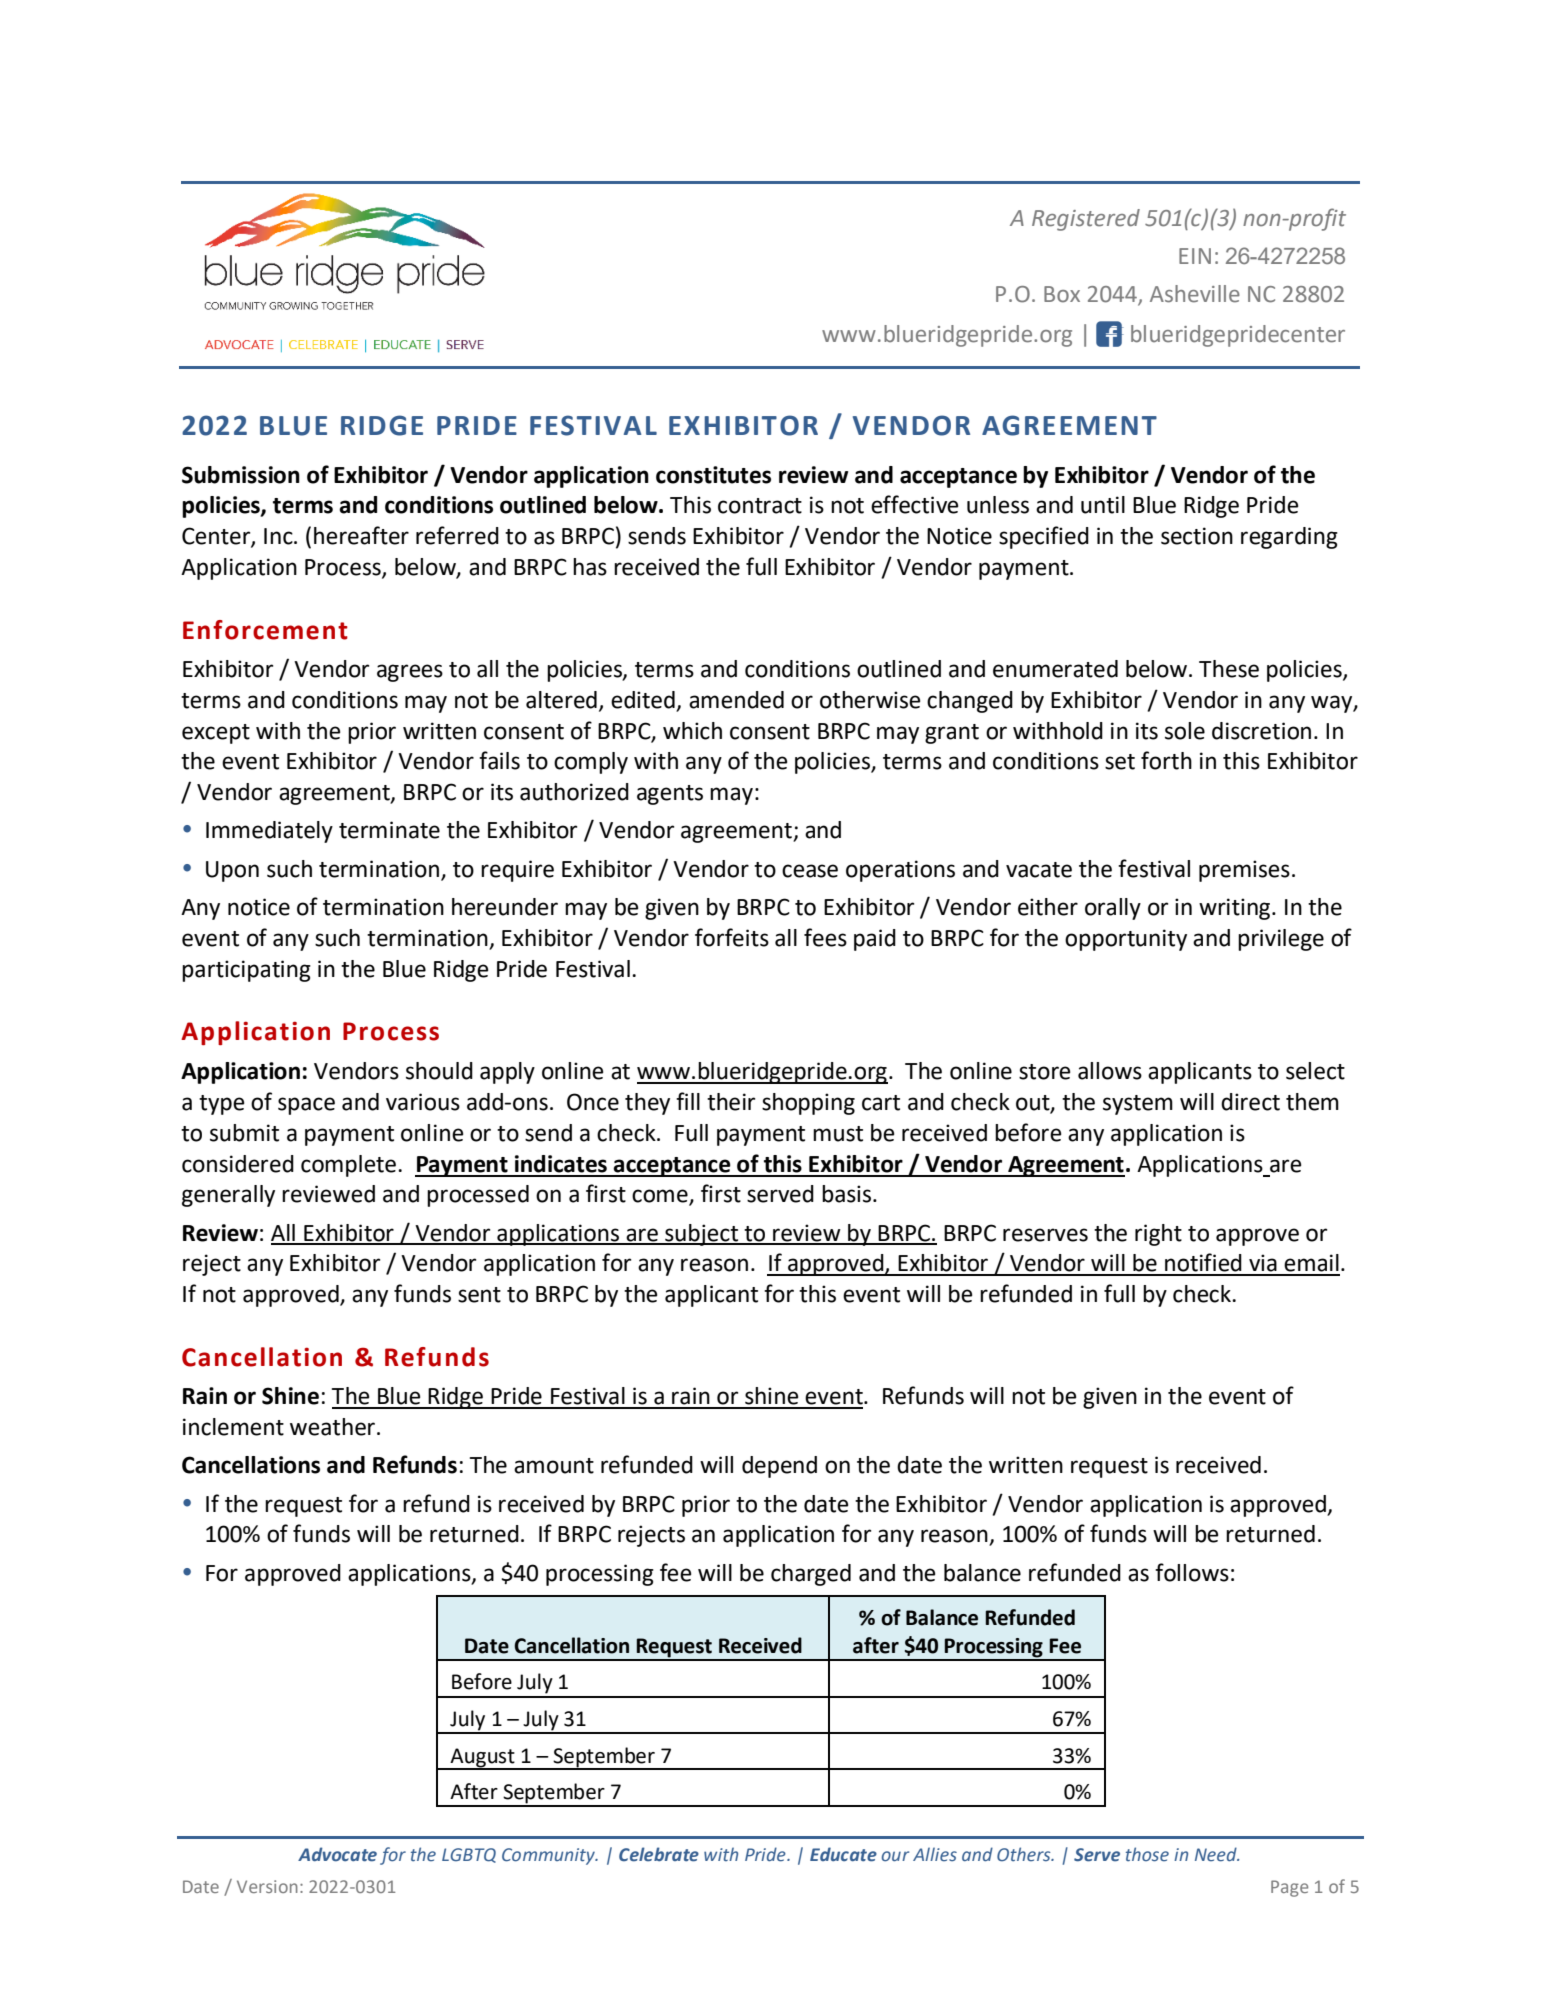 This screenshot has width=1542, height=1996. I want to click on EIN, so click(1195, 256).
